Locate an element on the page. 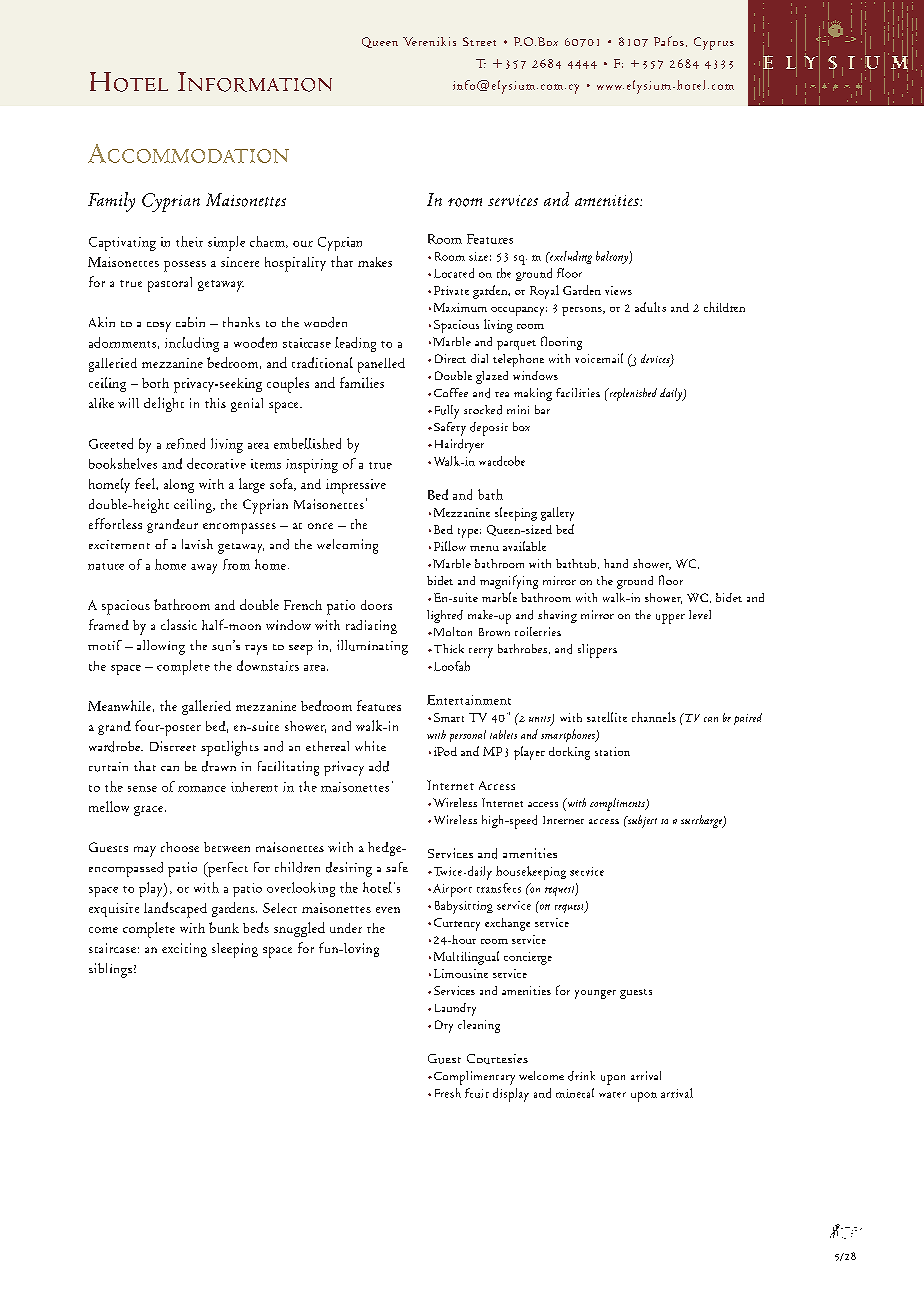 The width and height of the page is (924, 1308). possess is located at coordinates (185, 266).
